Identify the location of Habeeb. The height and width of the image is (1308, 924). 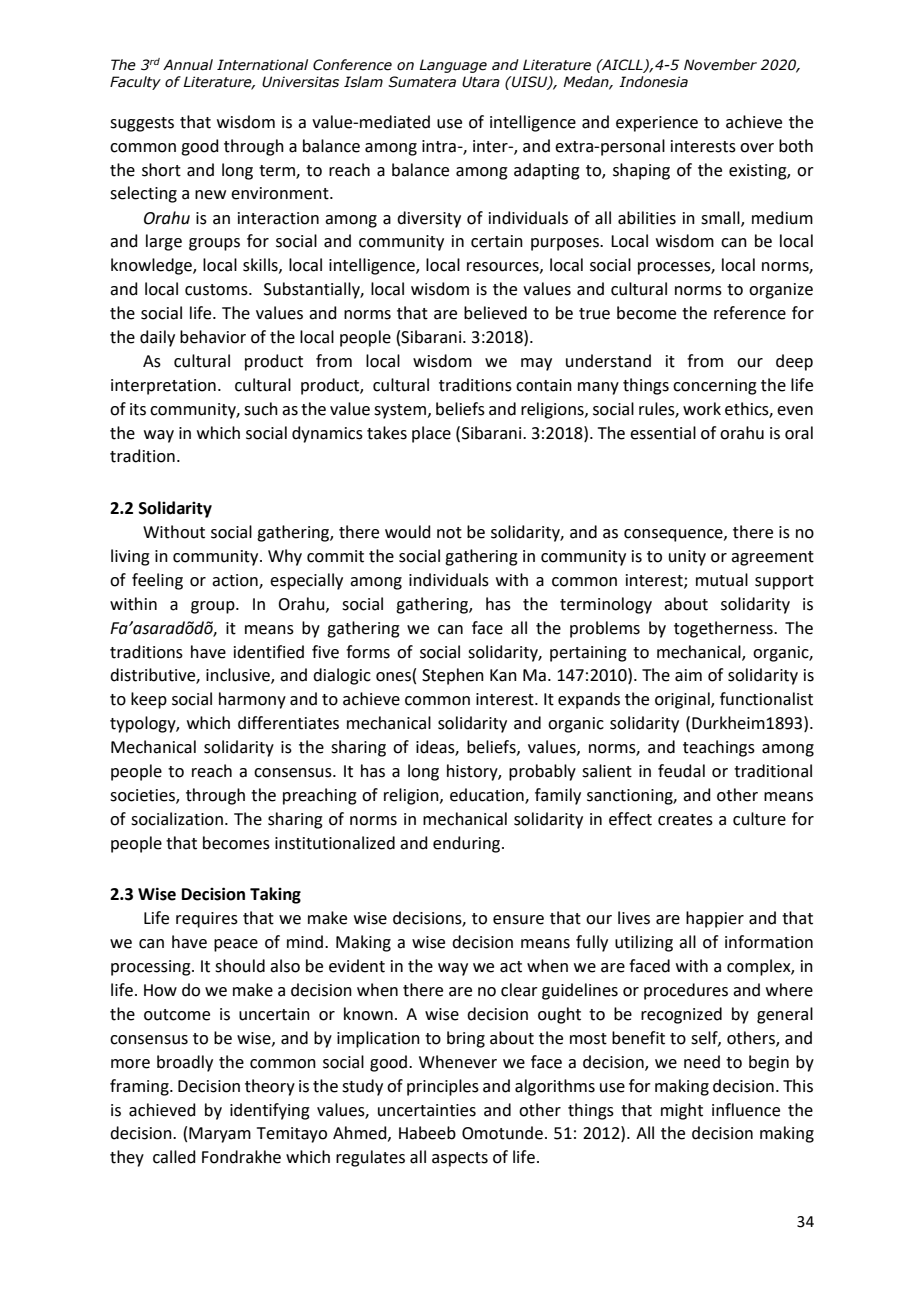
(427, 1133).
